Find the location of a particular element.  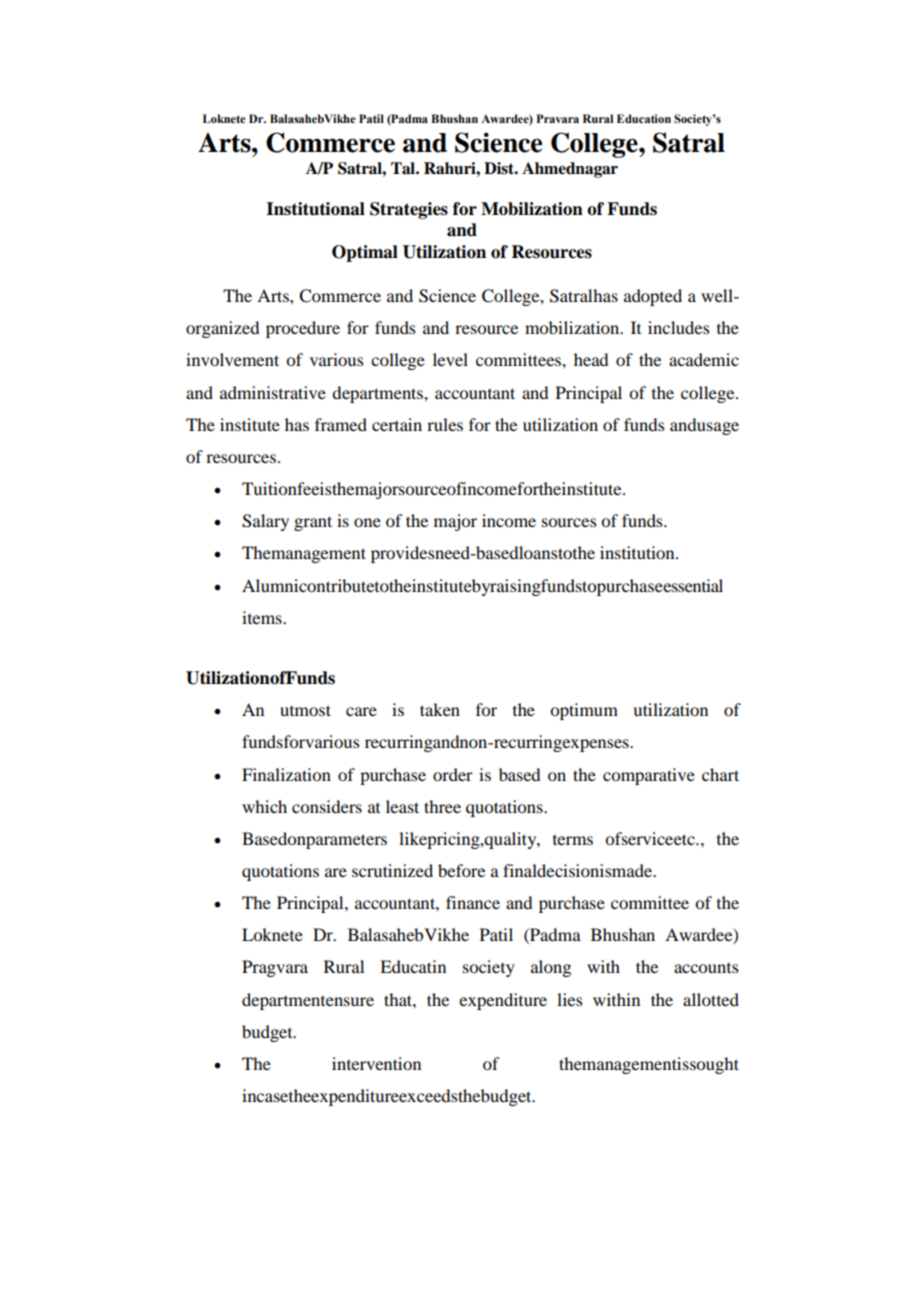

allotted is located at coordinates (711, 999).
